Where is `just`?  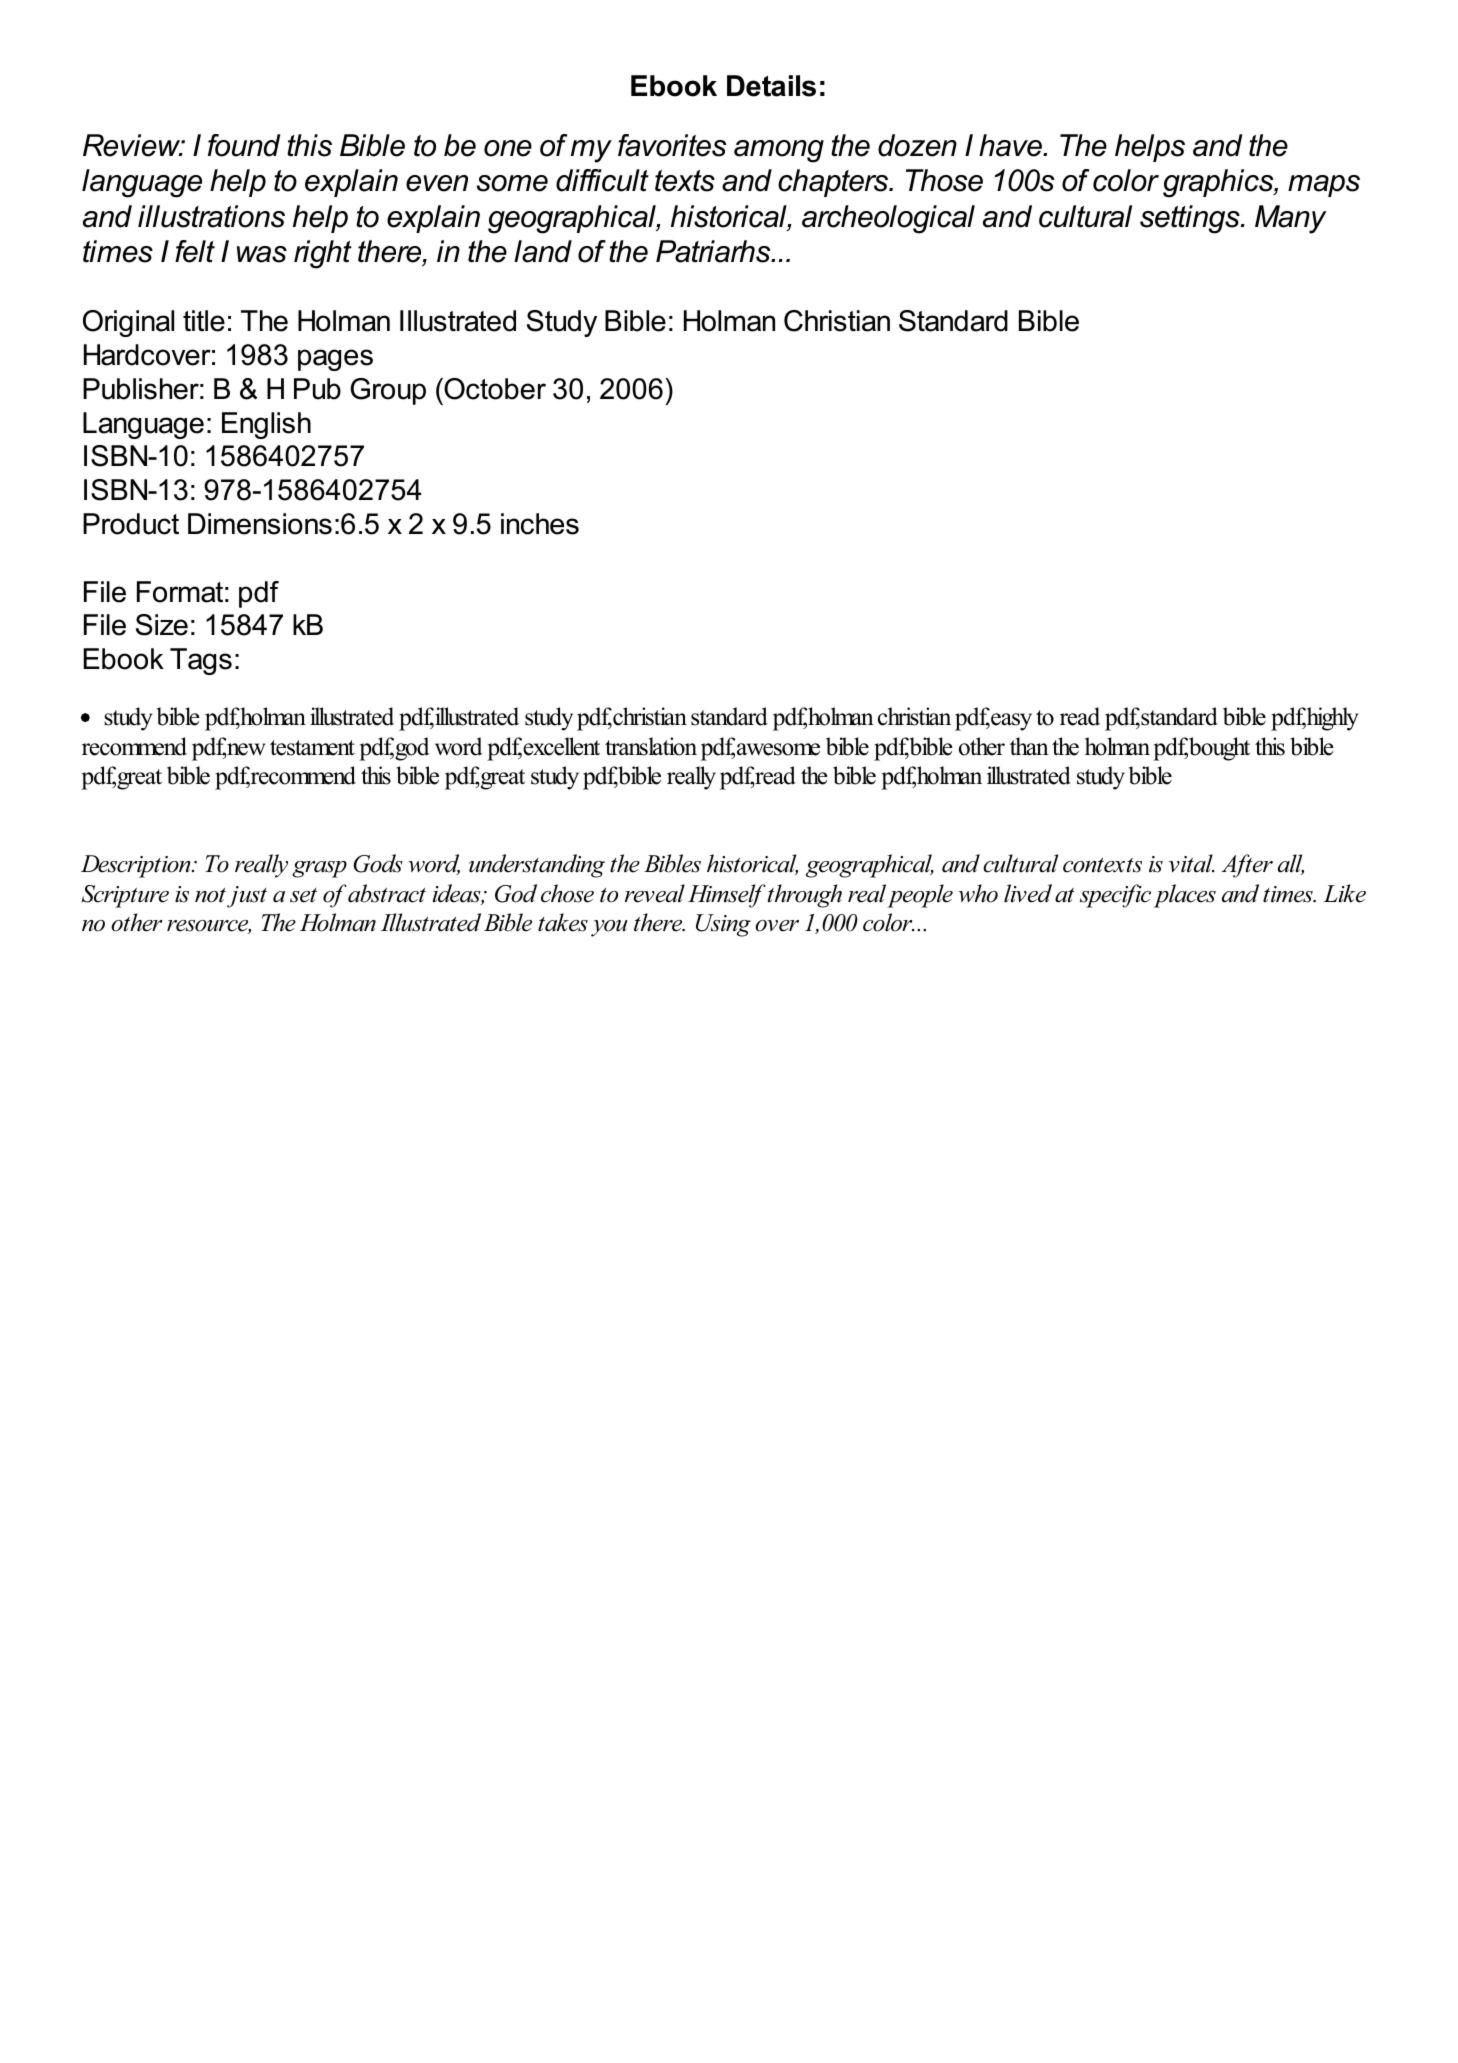 just is located at coordinates (247, 897).
